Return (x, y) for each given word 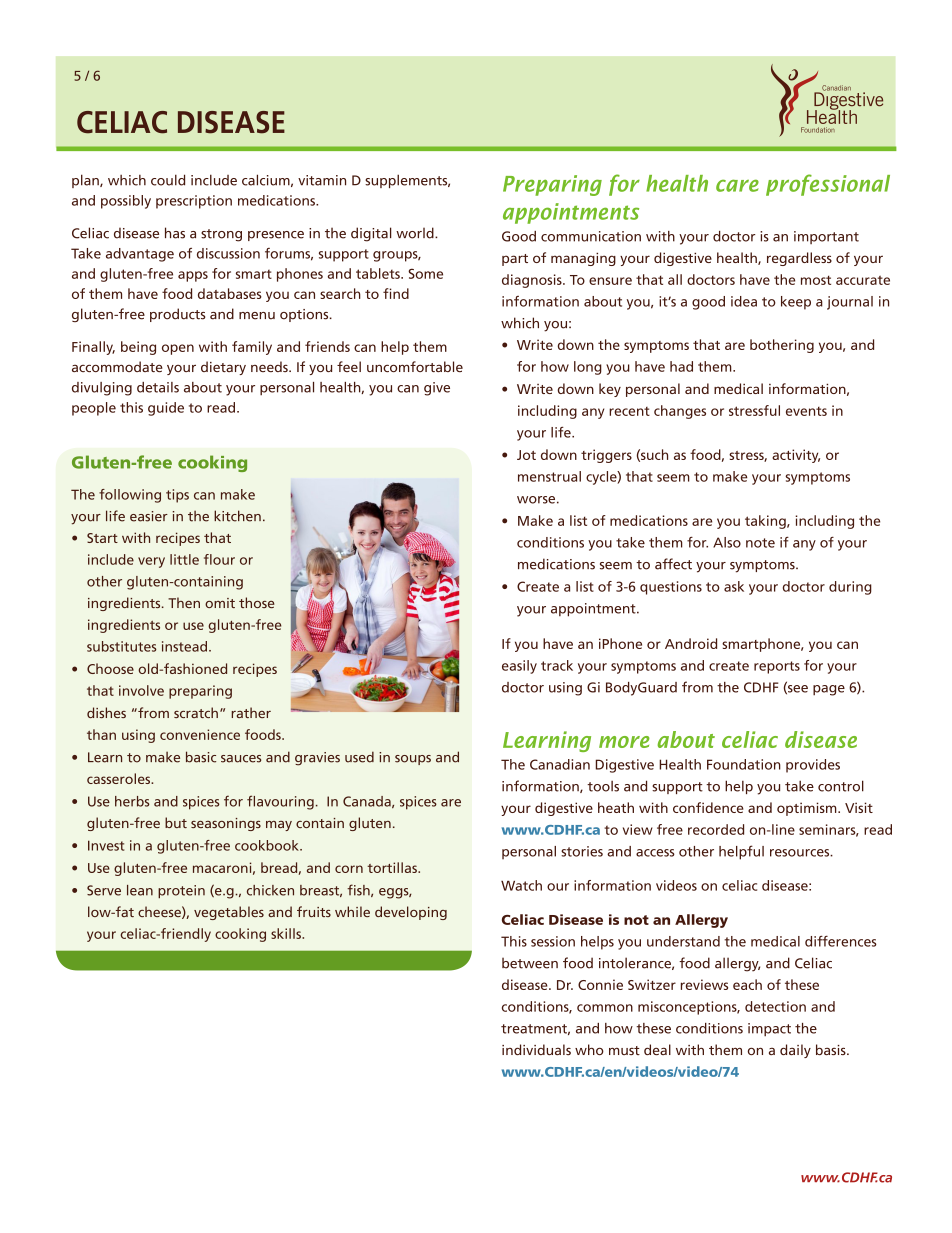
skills (287, 933)
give (437, 389)
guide (166, 409)
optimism (808, 809)
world (416, 233)
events (806, 411)
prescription (194, 202)
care (737, 185)
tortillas (393, 867)
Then (184, 602)
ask (734, 586)
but (176, 822)
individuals (536, 1049)
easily (519, 667)
